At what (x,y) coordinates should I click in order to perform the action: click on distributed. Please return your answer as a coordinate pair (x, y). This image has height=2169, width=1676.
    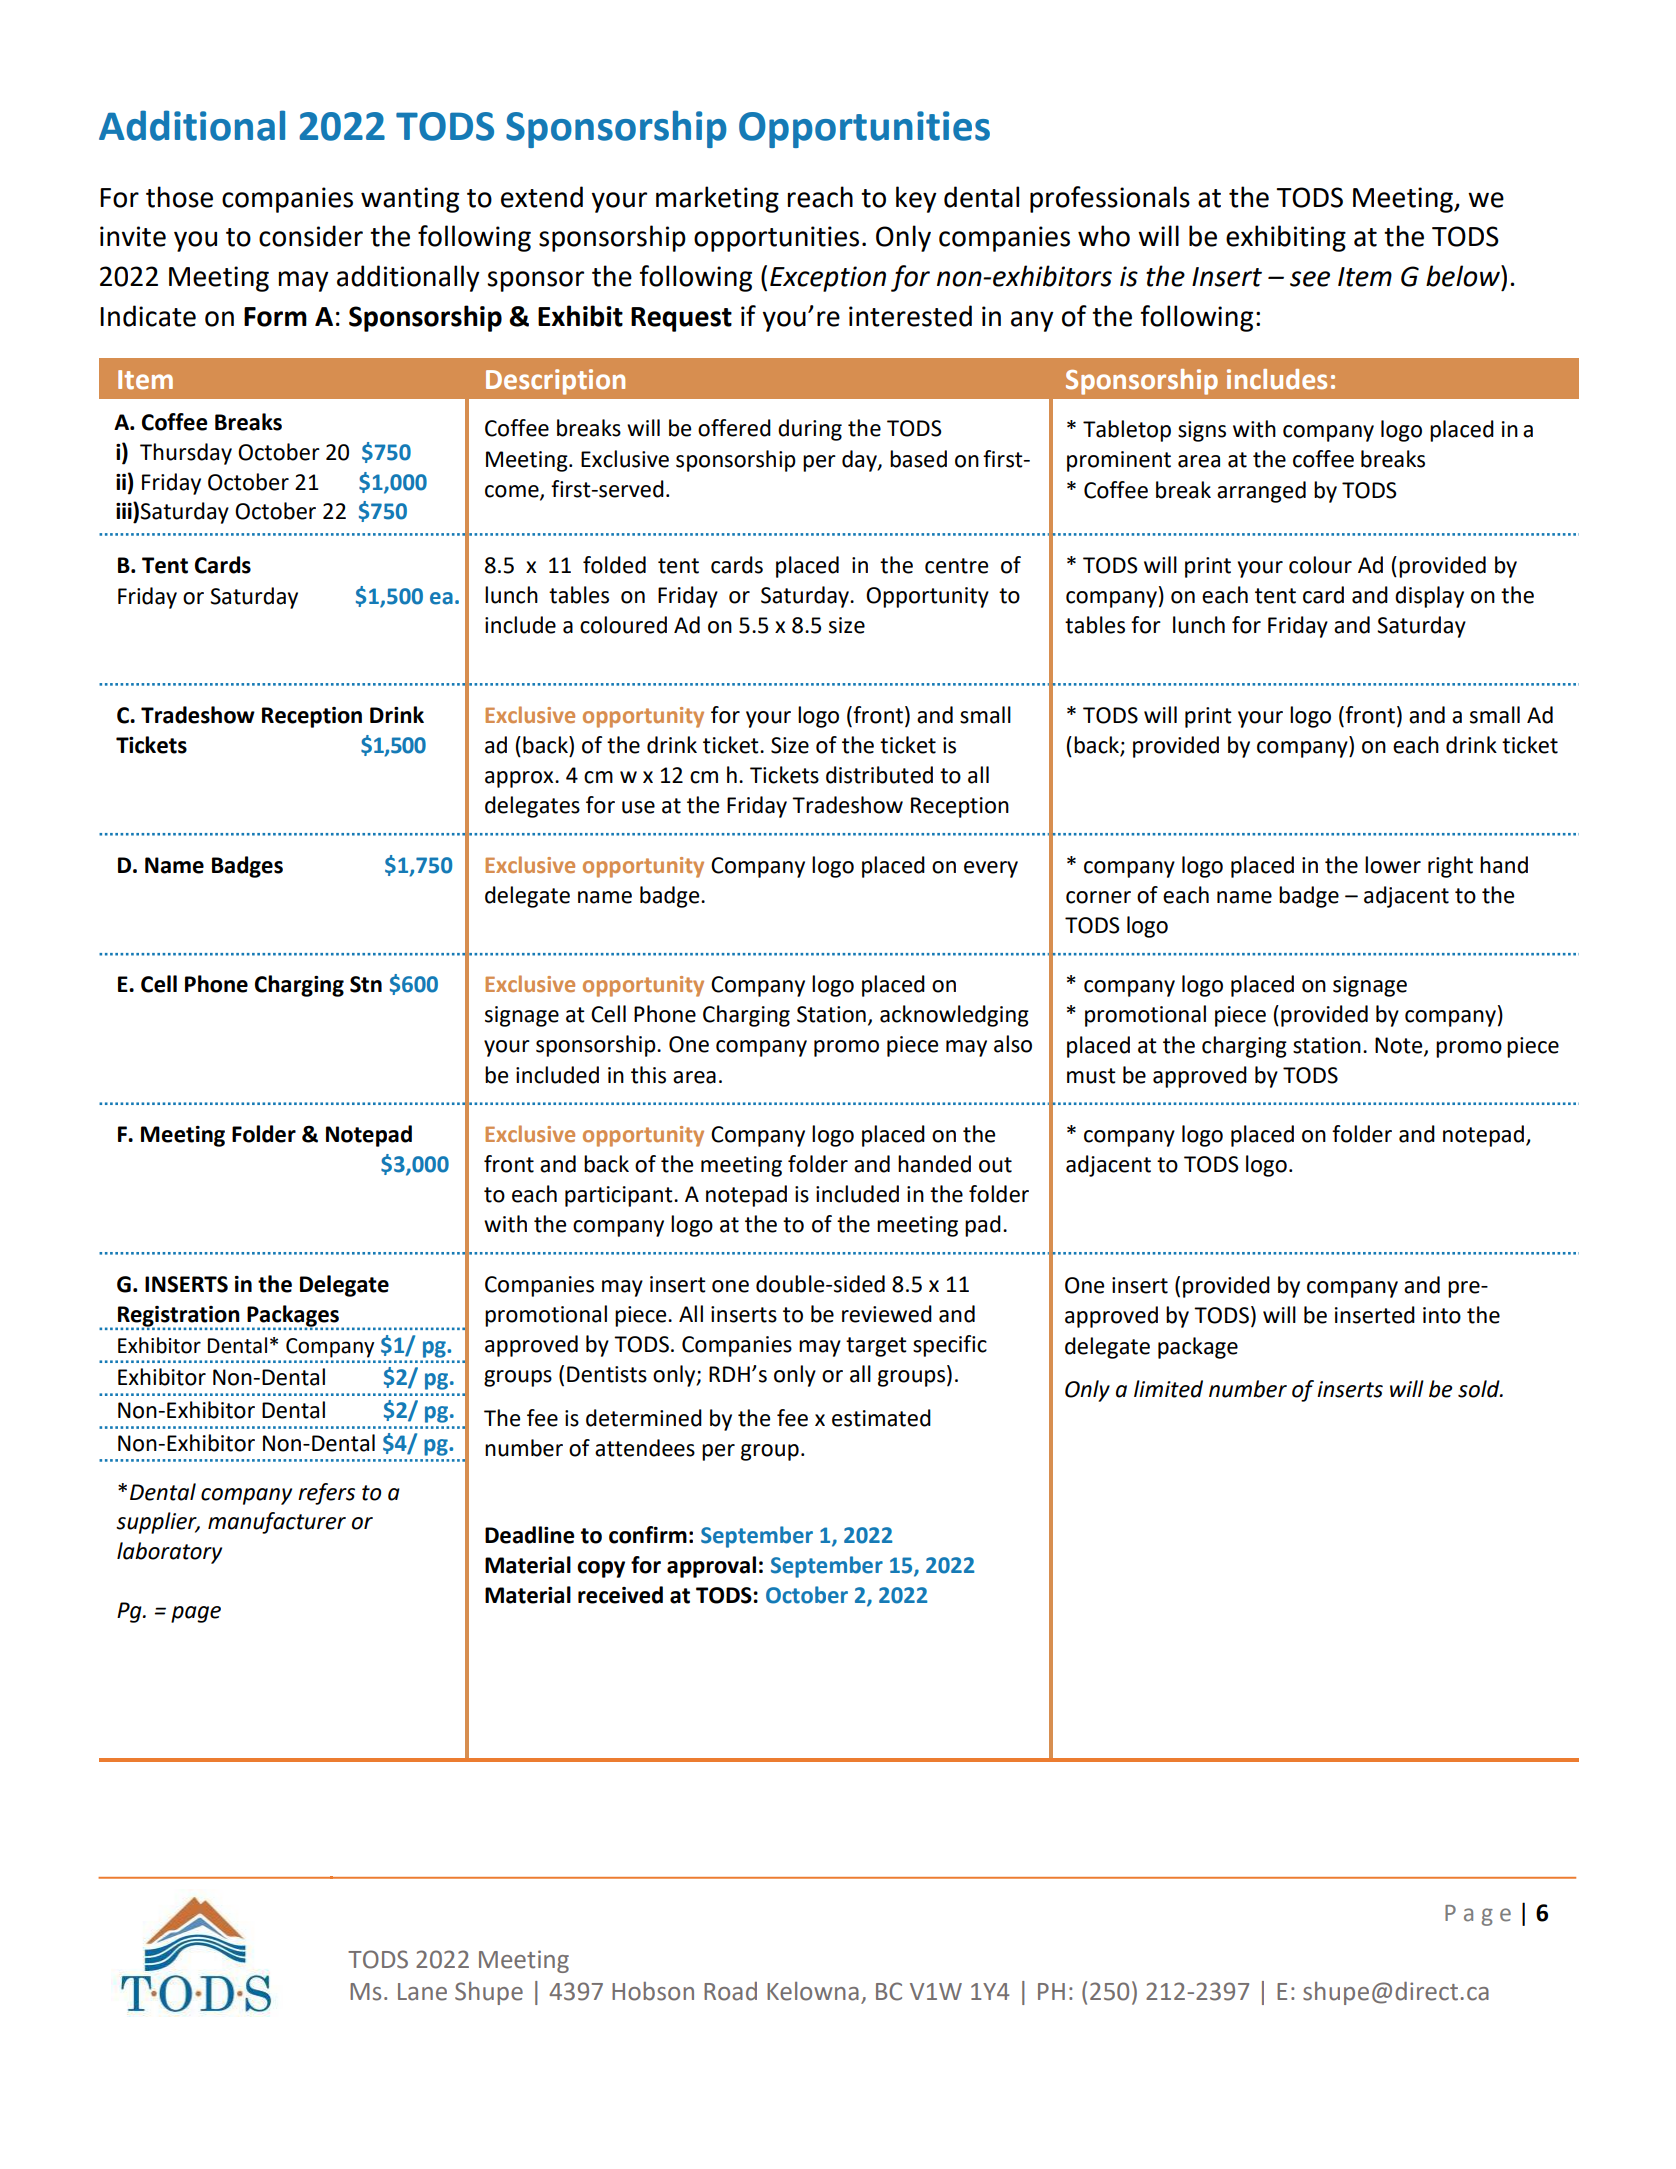
    Looking at the image, I should click on (879, 775).
